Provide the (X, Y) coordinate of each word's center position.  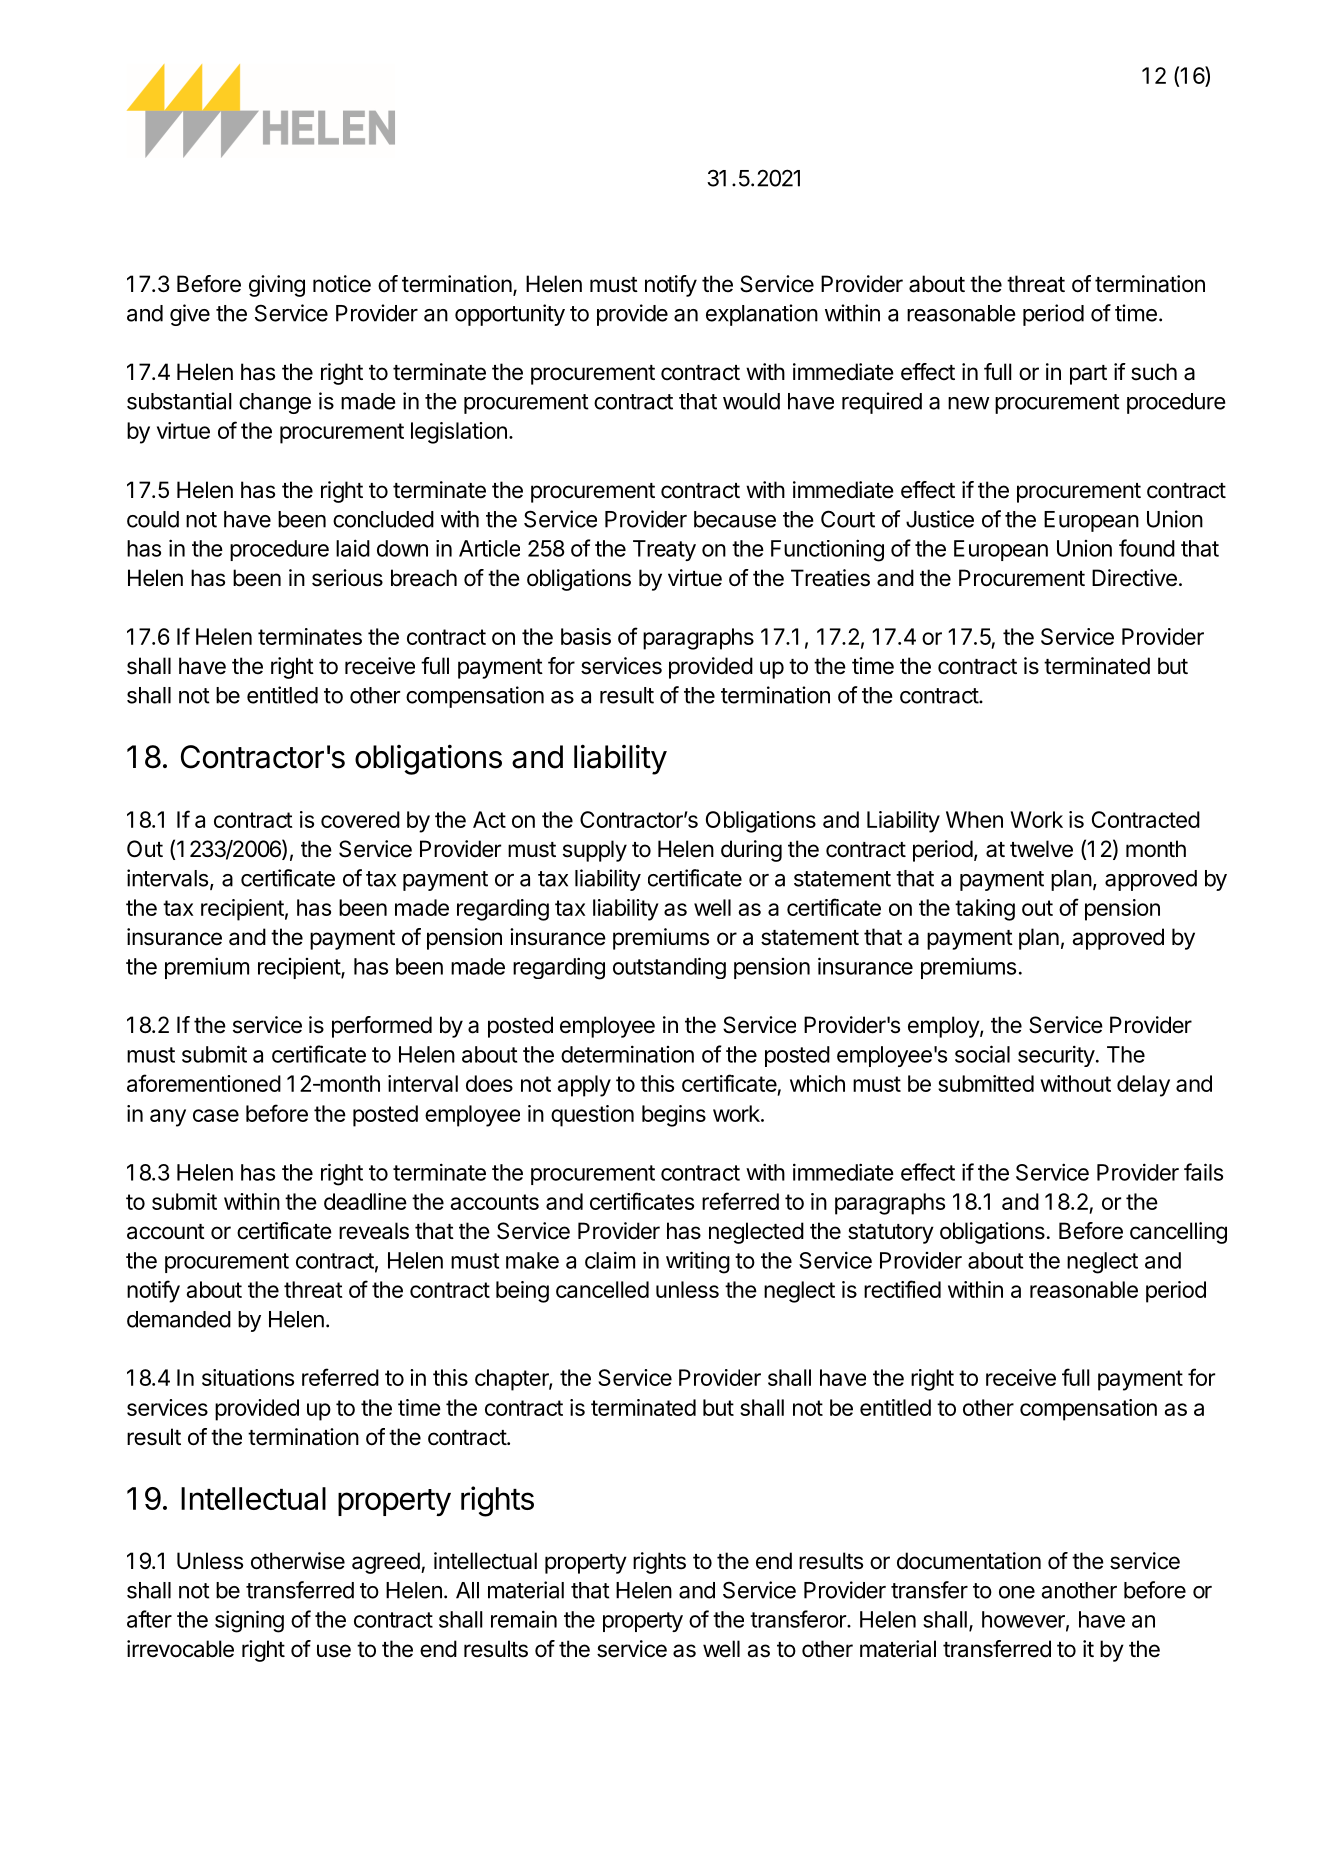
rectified (902, 1289)
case (216, 1115)
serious (347, 578)
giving (277, 286)
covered (360, 819)
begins (674, 1116)
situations (248, 1377)
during (751, 851)
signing (249, 1621)
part (1088, 375)
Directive (1134, 578)
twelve (1041, 849)
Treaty (664, 550)
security (1056, 1056)
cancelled (602, 1289)
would (751, 401)
